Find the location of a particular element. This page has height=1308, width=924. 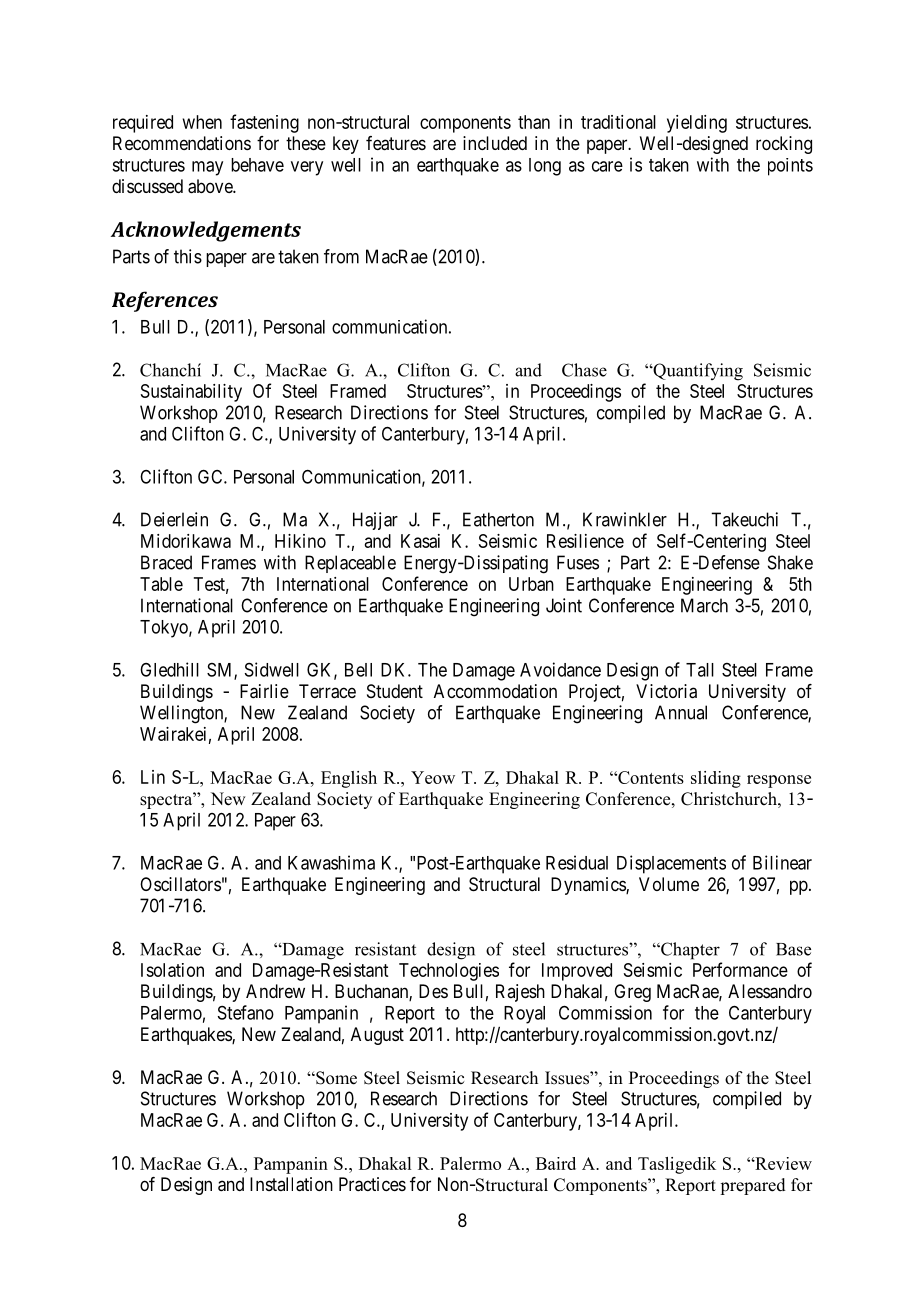

included is located at coordinates (495, 143).
